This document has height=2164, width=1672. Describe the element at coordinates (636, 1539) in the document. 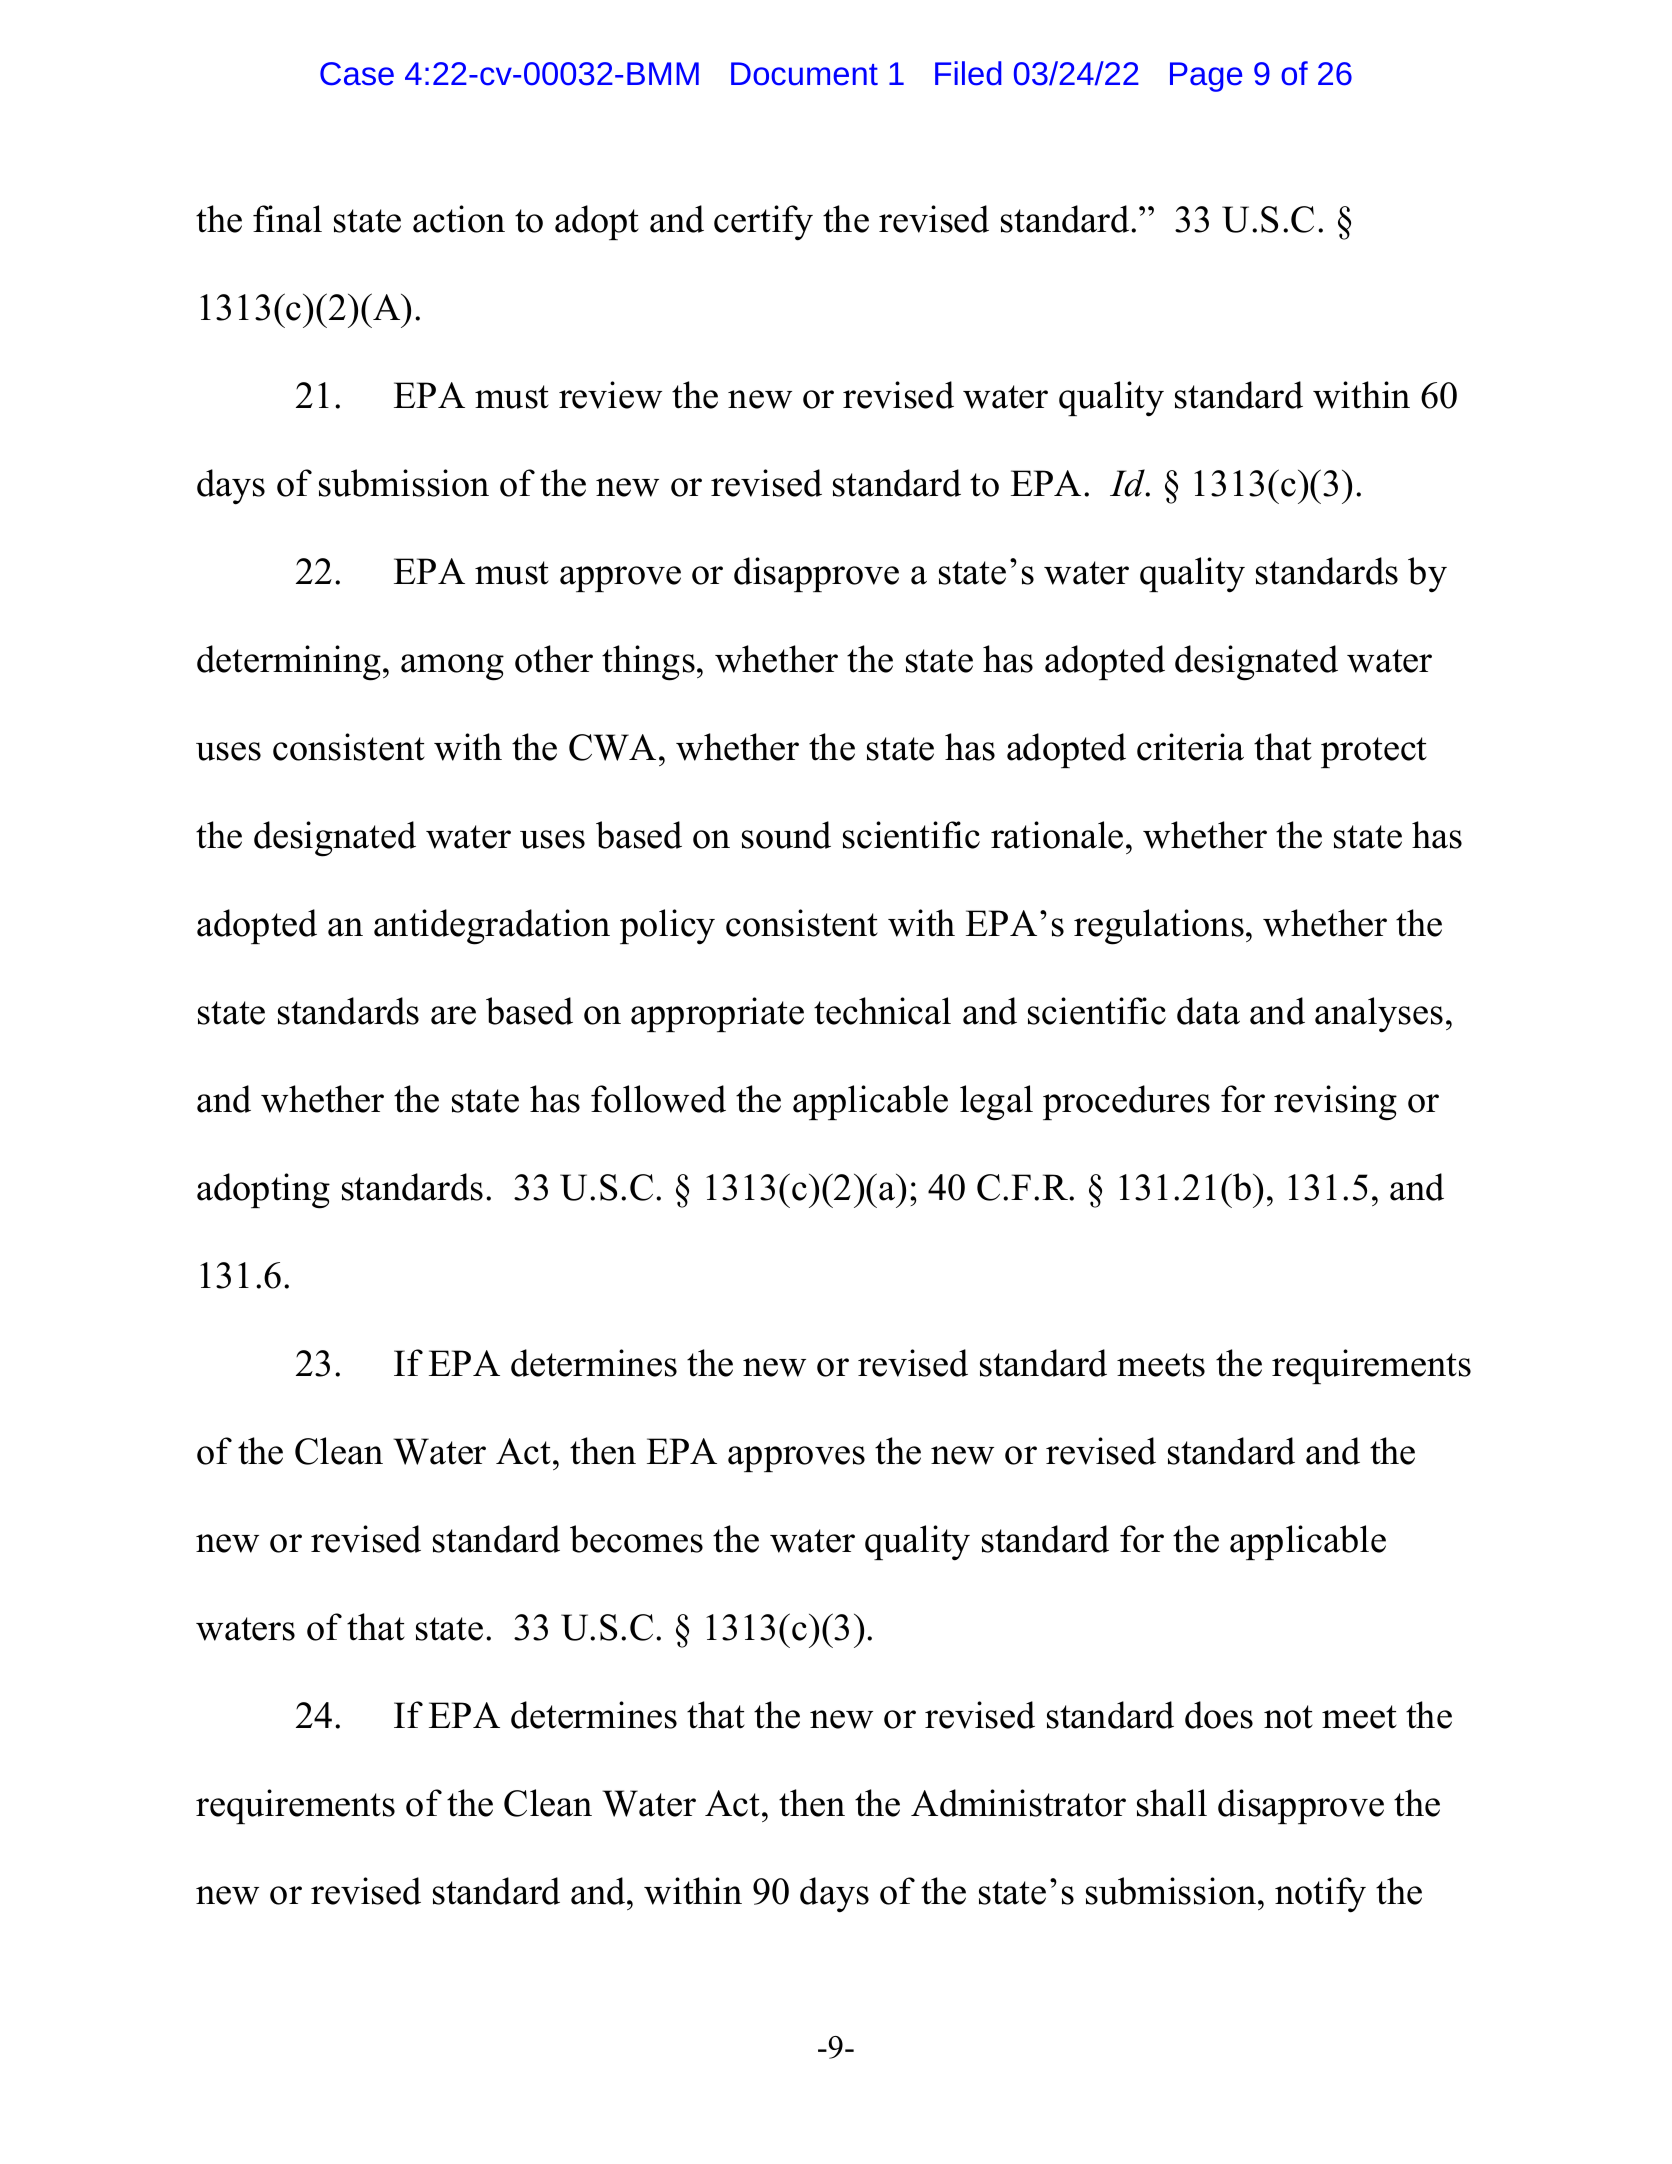

I see `becomes` at that location.
